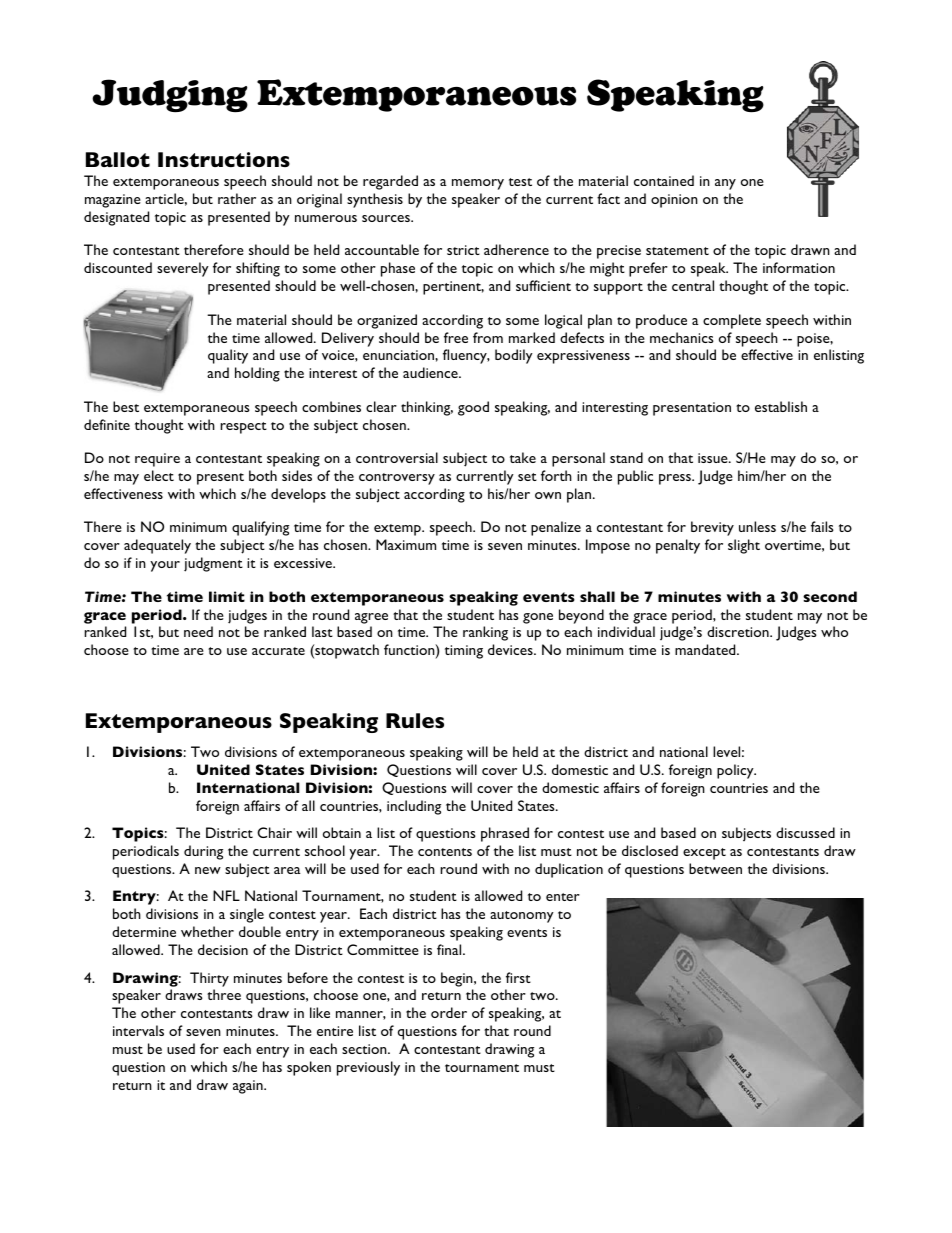 Image resolution: width=952 pixels, height=1233 pixels. I want to click on Rules, so click(415, 720).
